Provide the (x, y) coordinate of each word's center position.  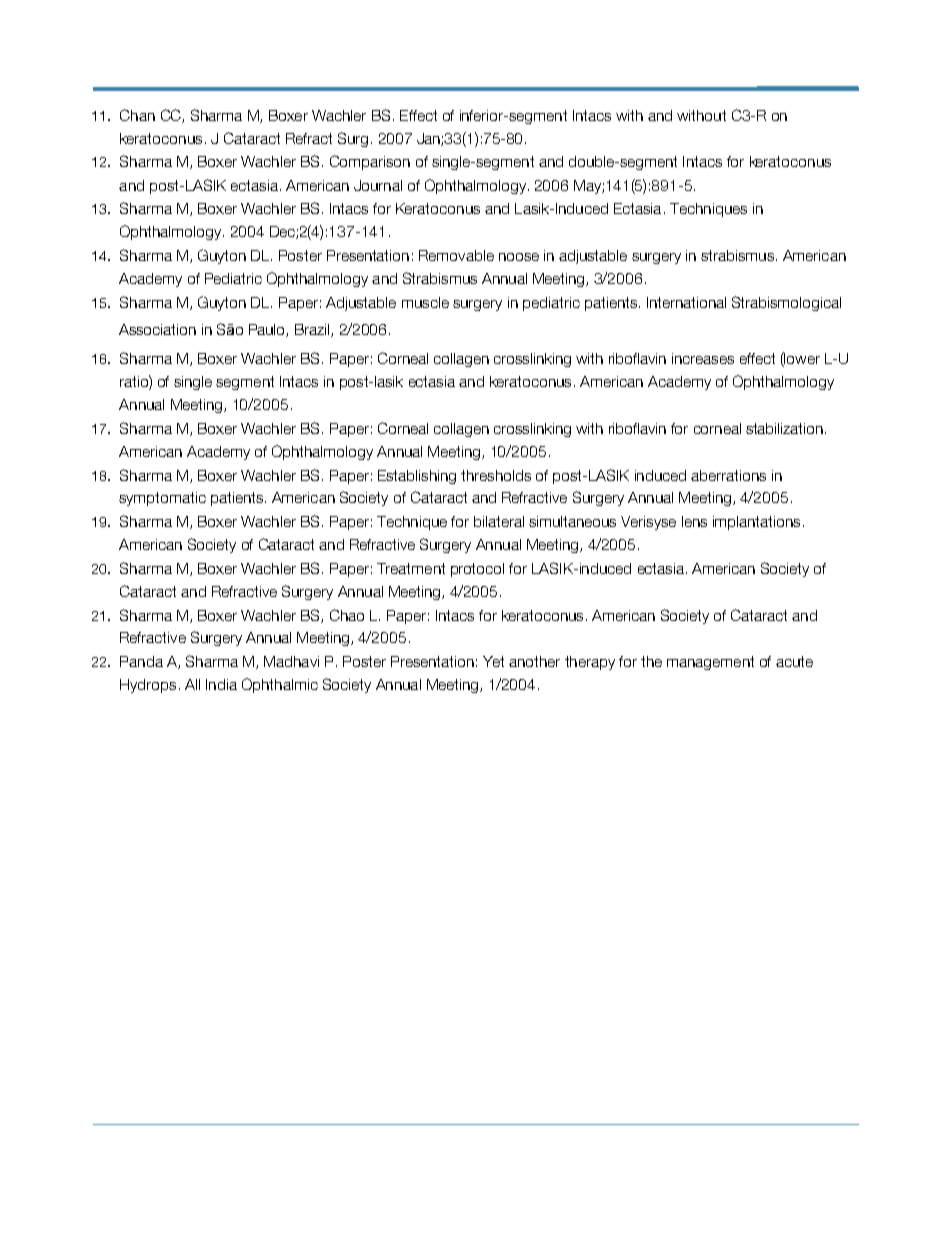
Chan (137, 115)
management (710, 663)
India (221, 684)
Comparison (370, 162)
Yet (493, 661)
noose (519, 257)
